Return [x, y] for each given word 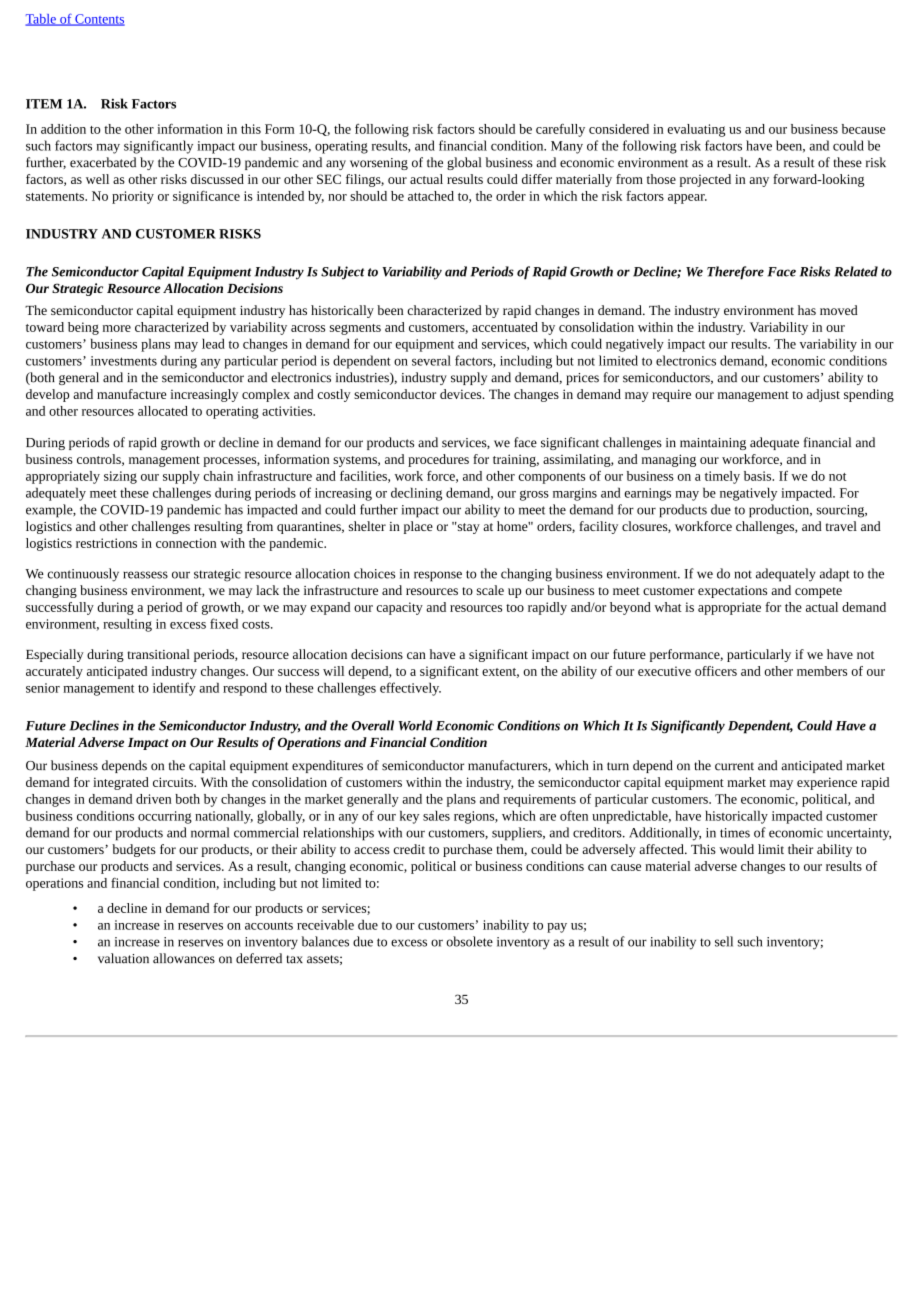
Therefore [735, 273]
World [415, 725]
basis [759, 476]
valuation [123, 958]
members [822, 671]
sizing [120, 477]
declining [416, 494]
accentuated [505, 327]
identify [174, 689]
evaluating [696, 130]
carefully [560, 130]
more [117, 328]
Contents [99, 20]
